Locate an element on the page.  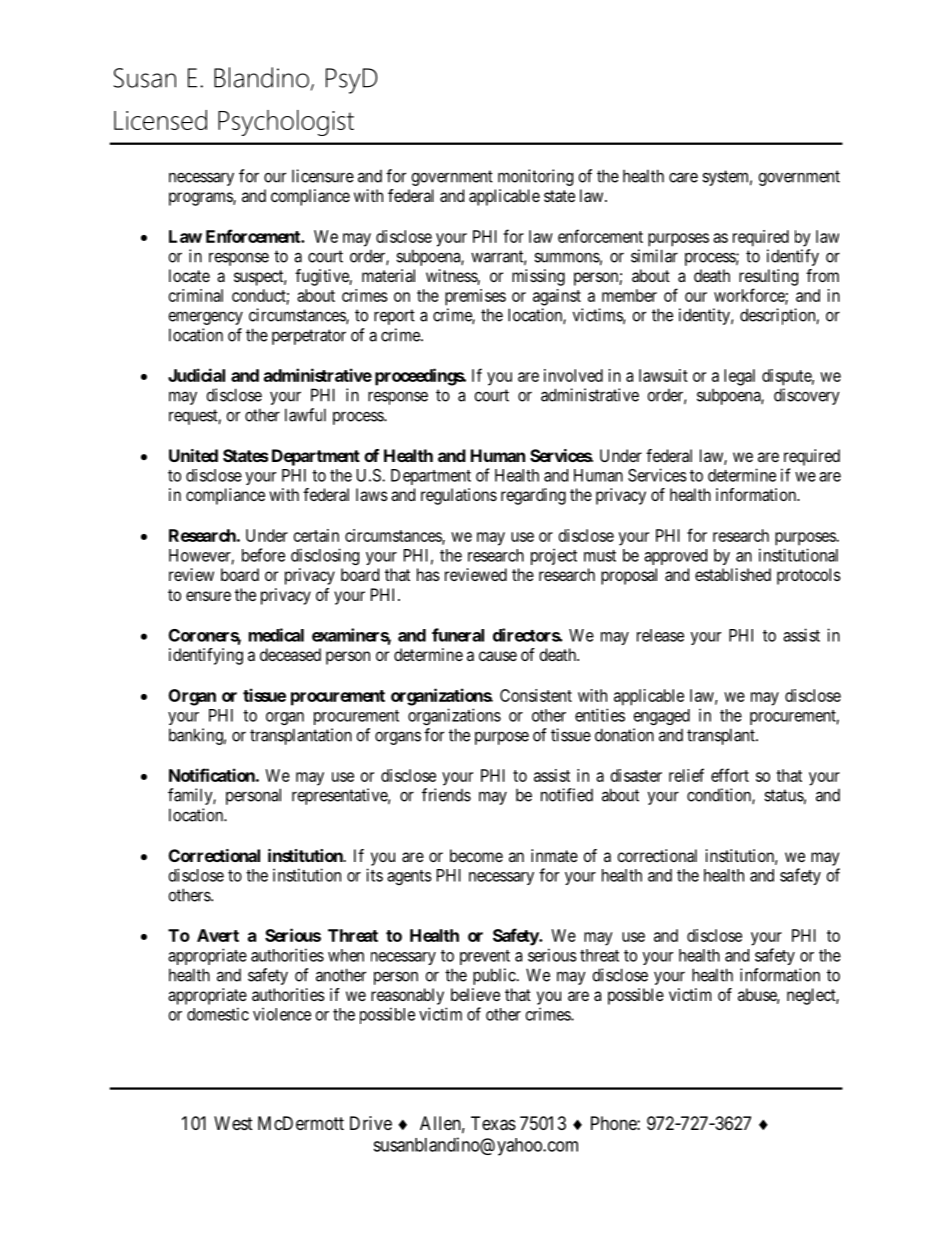
friends is located at coordinates (446, 795).
